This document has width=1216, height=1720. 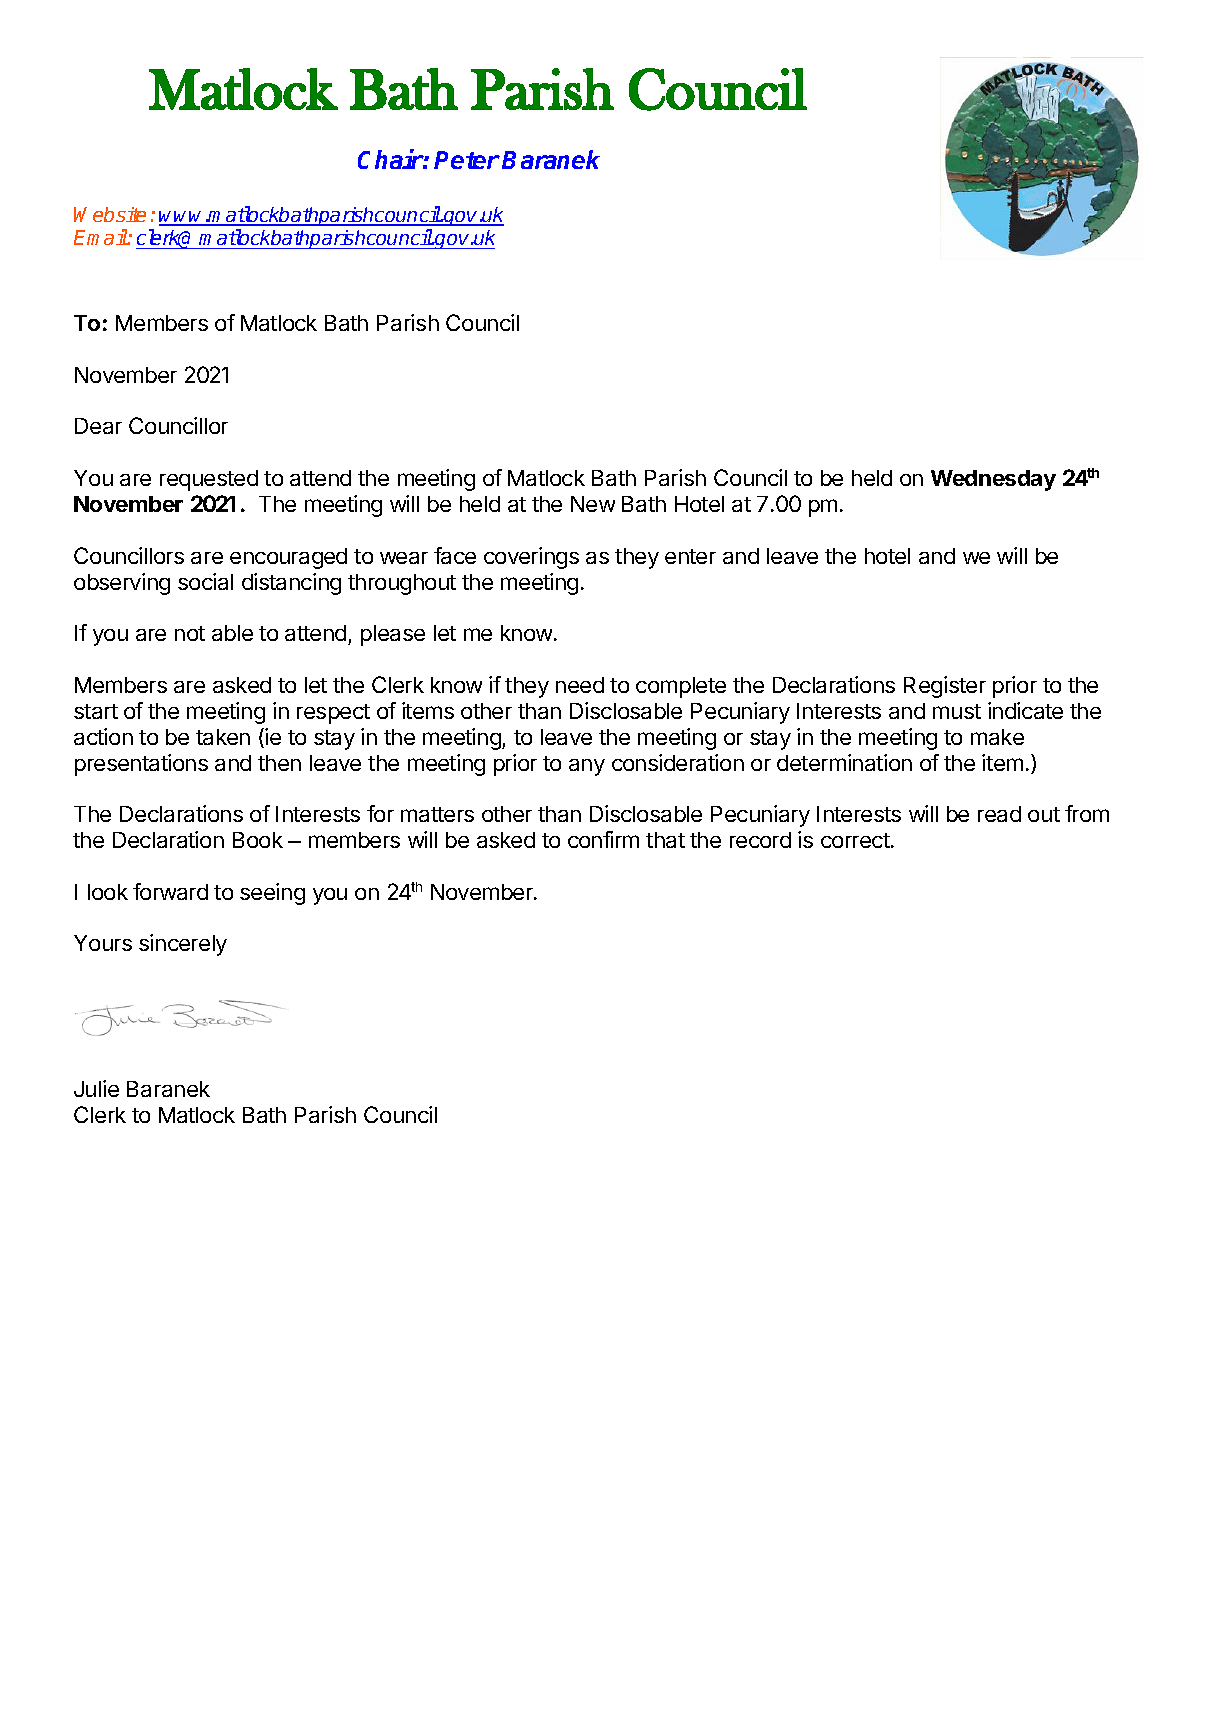 I want to click on Register, so click(x=945, y=687).
